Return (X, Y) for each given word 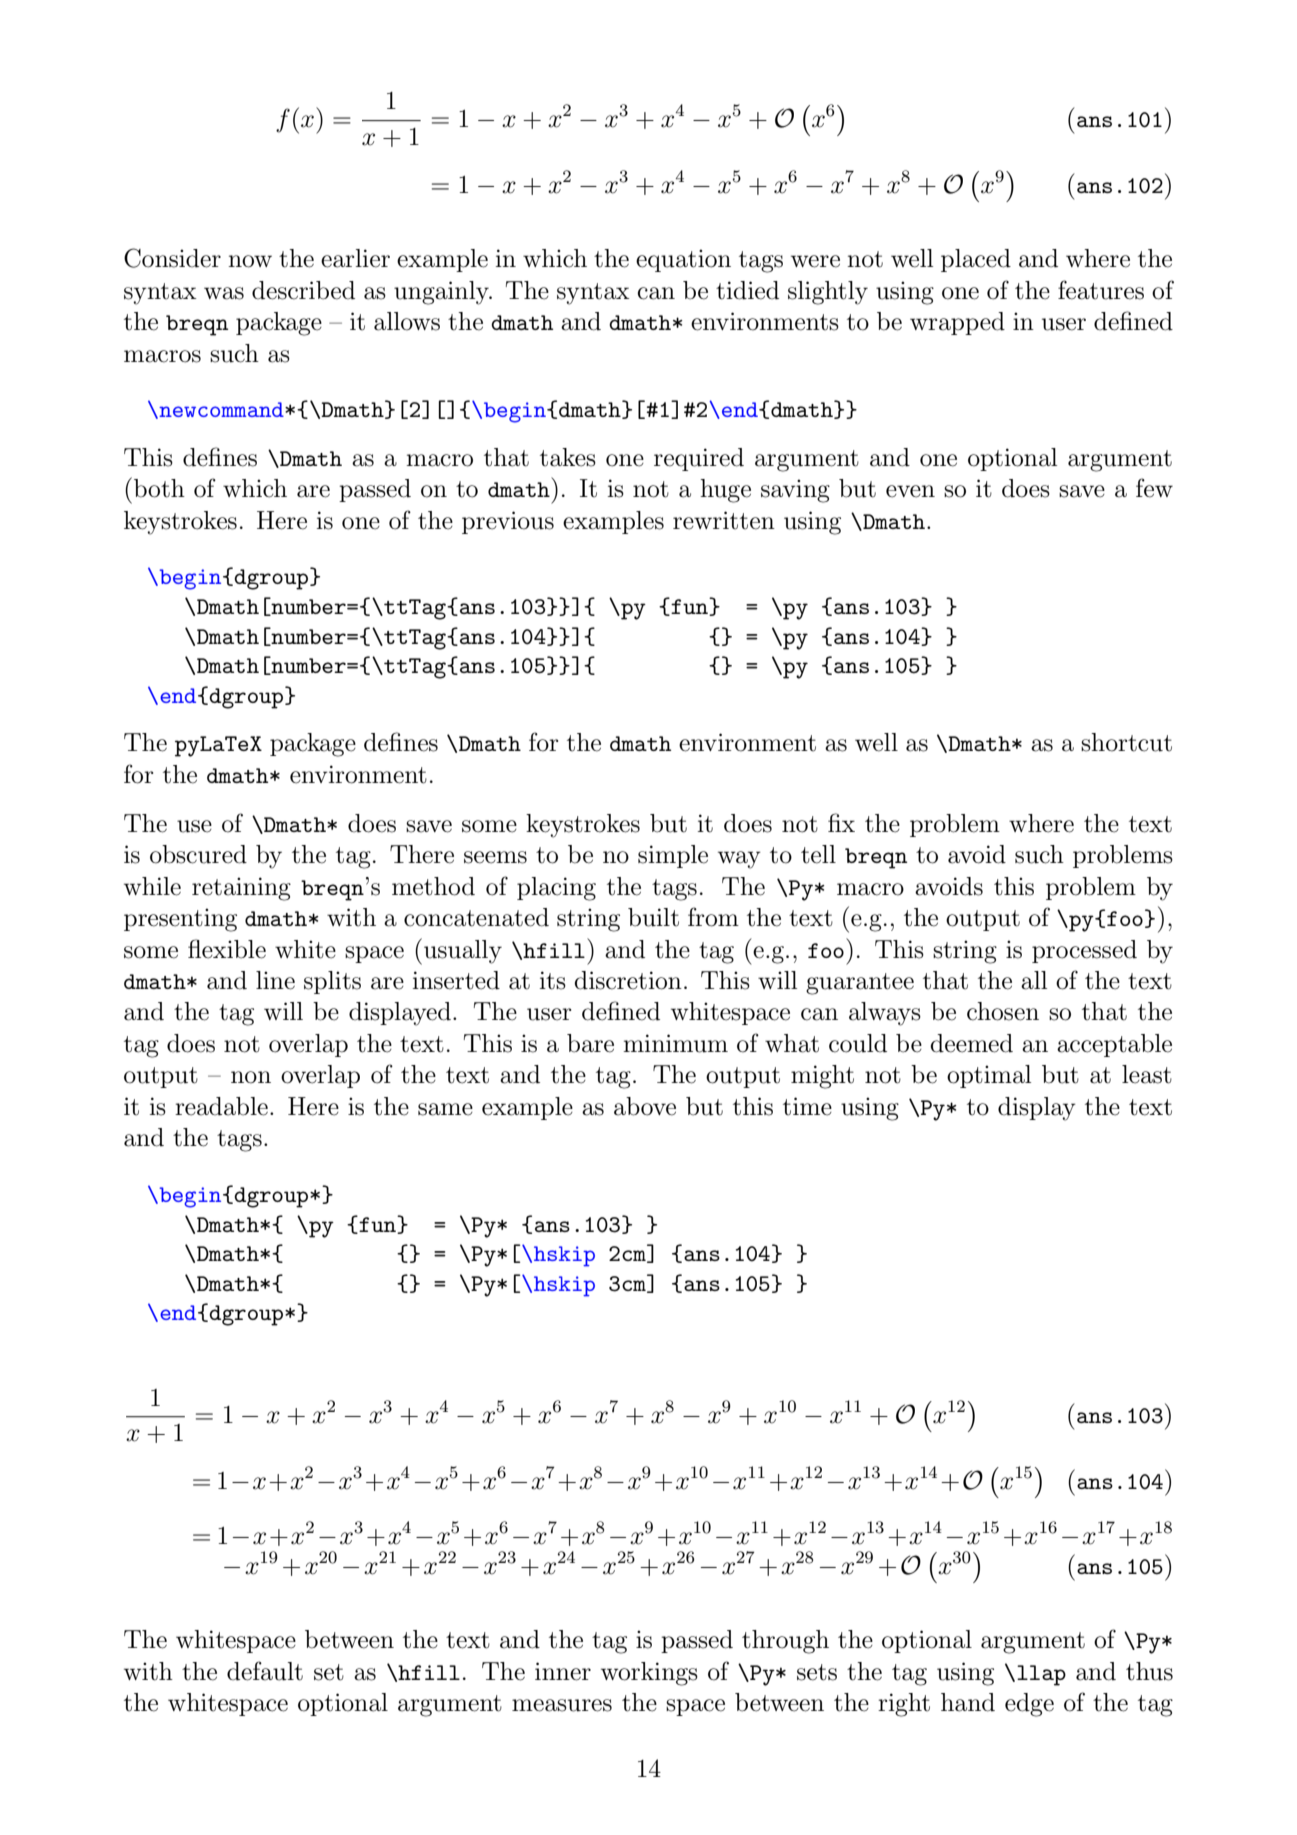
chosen (1003, 1011)
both (159, 488)
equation (683, 260)
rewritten (724, 520)
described (303, 290)
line (275, 980)
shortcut (1126, 742)
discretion (628, 980)
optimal (989, 1076)
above (645, 1106)
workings (649, 1674)
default (265, 1671)
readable (221, 1106)
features (1101, 290)
